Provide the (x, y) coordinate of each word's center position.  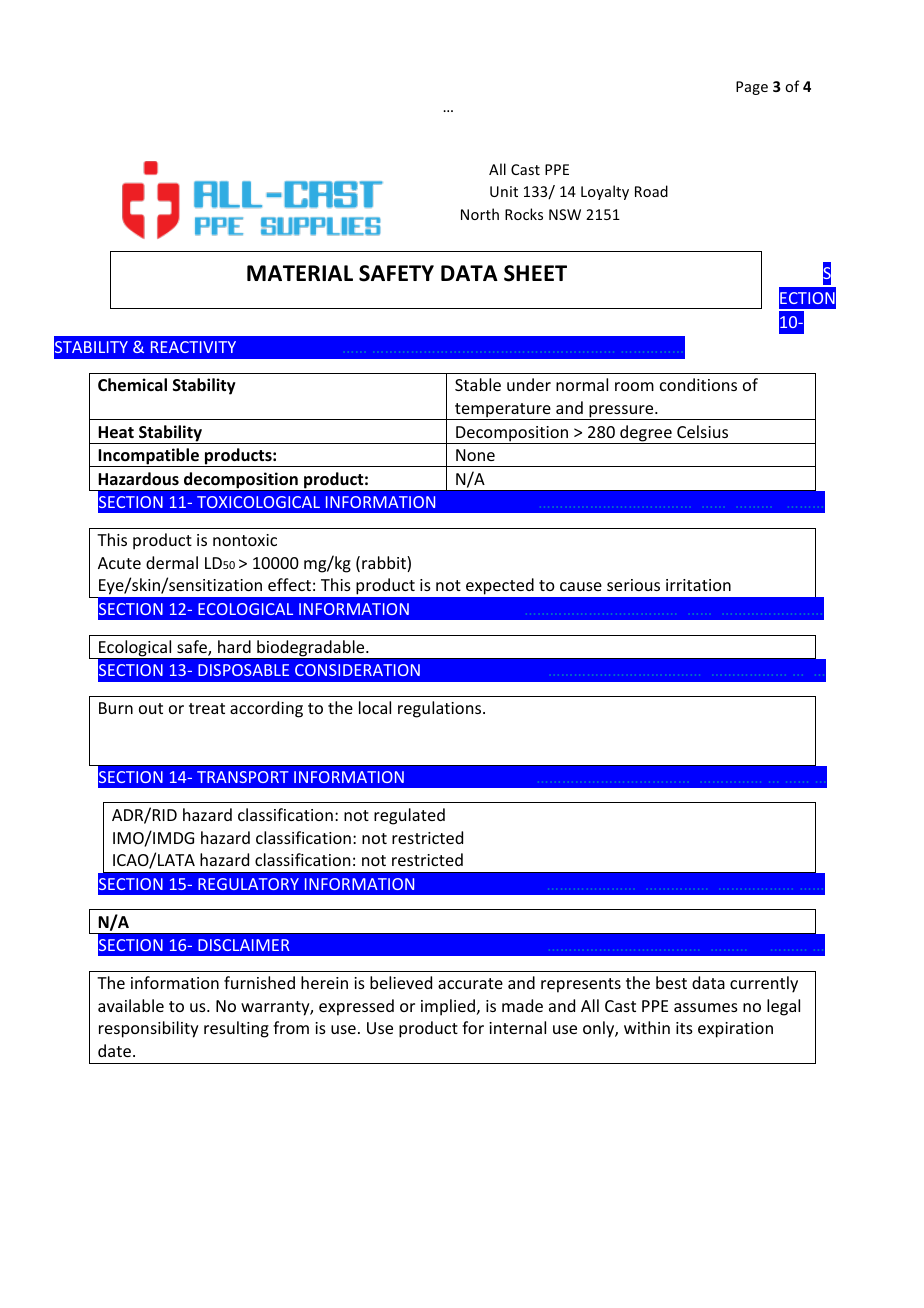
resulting (236, 1029)
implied (449, 1007)
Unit (504, 191)
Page (752, 88)
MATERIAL (300, 273)
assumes (706, 1007)
